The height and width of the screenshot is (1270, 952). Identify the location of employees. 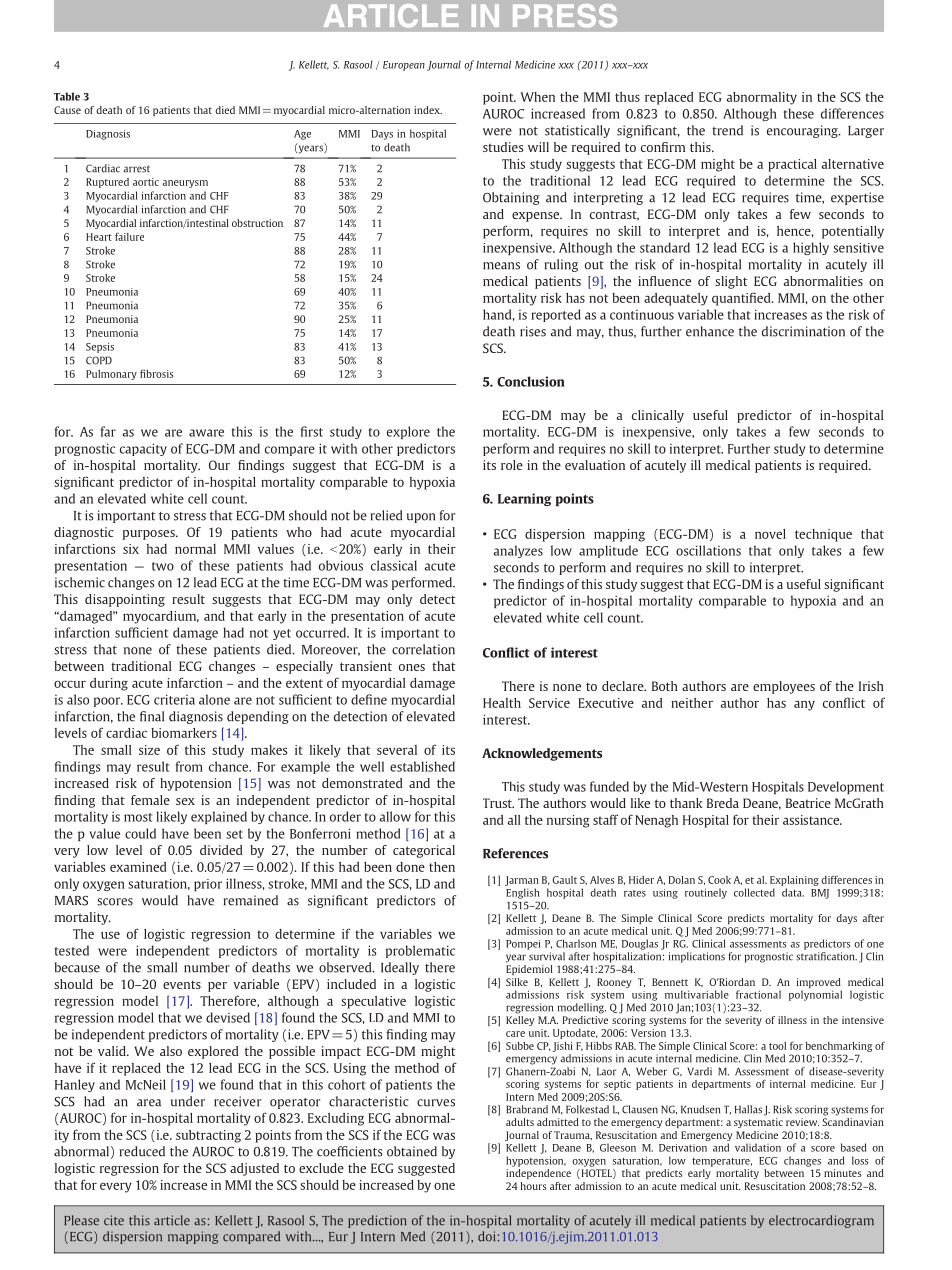
(784, 687).
